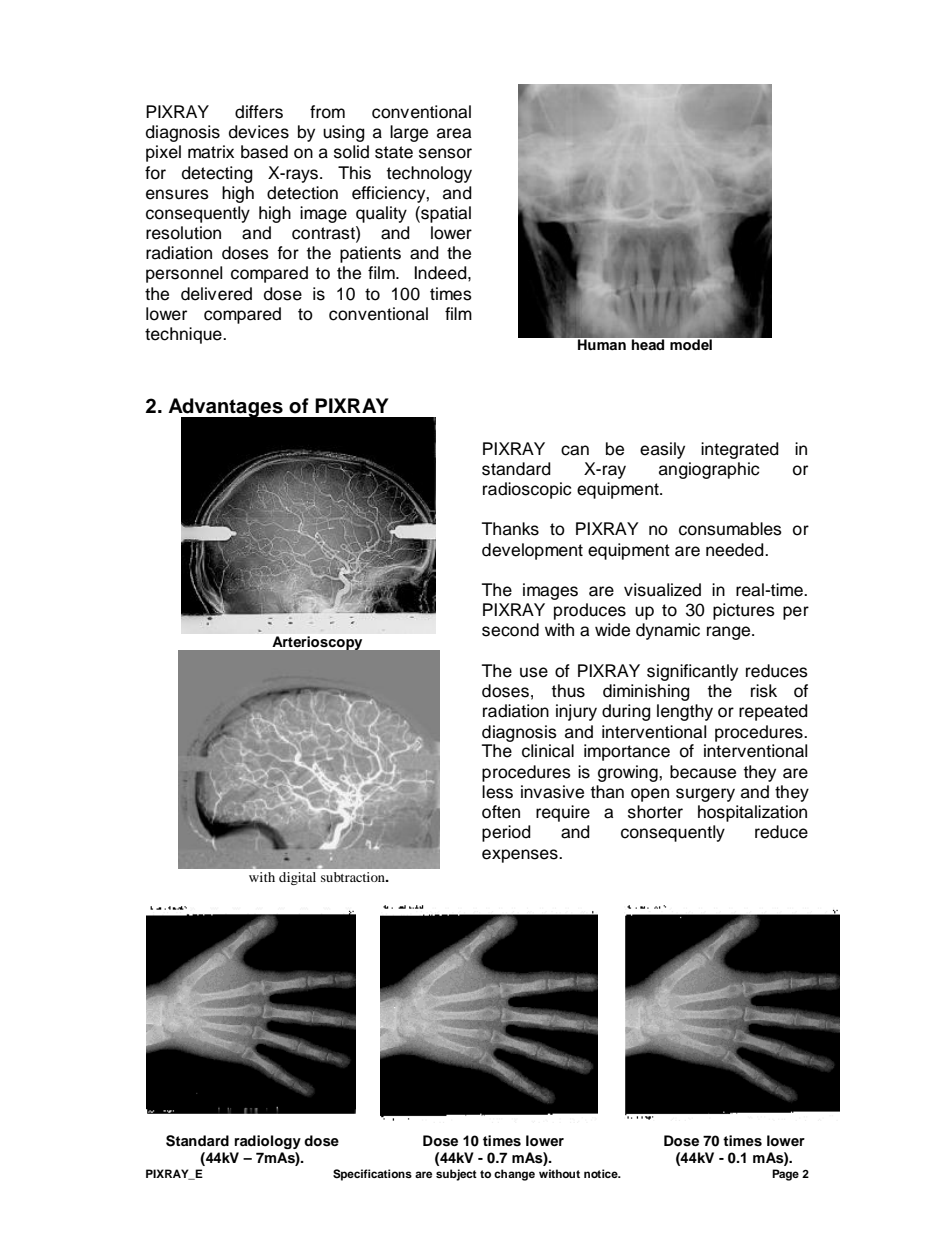  What do you see at coordinates (497, 792) in the page?
I see `less` at bounding box center [497, 792].
